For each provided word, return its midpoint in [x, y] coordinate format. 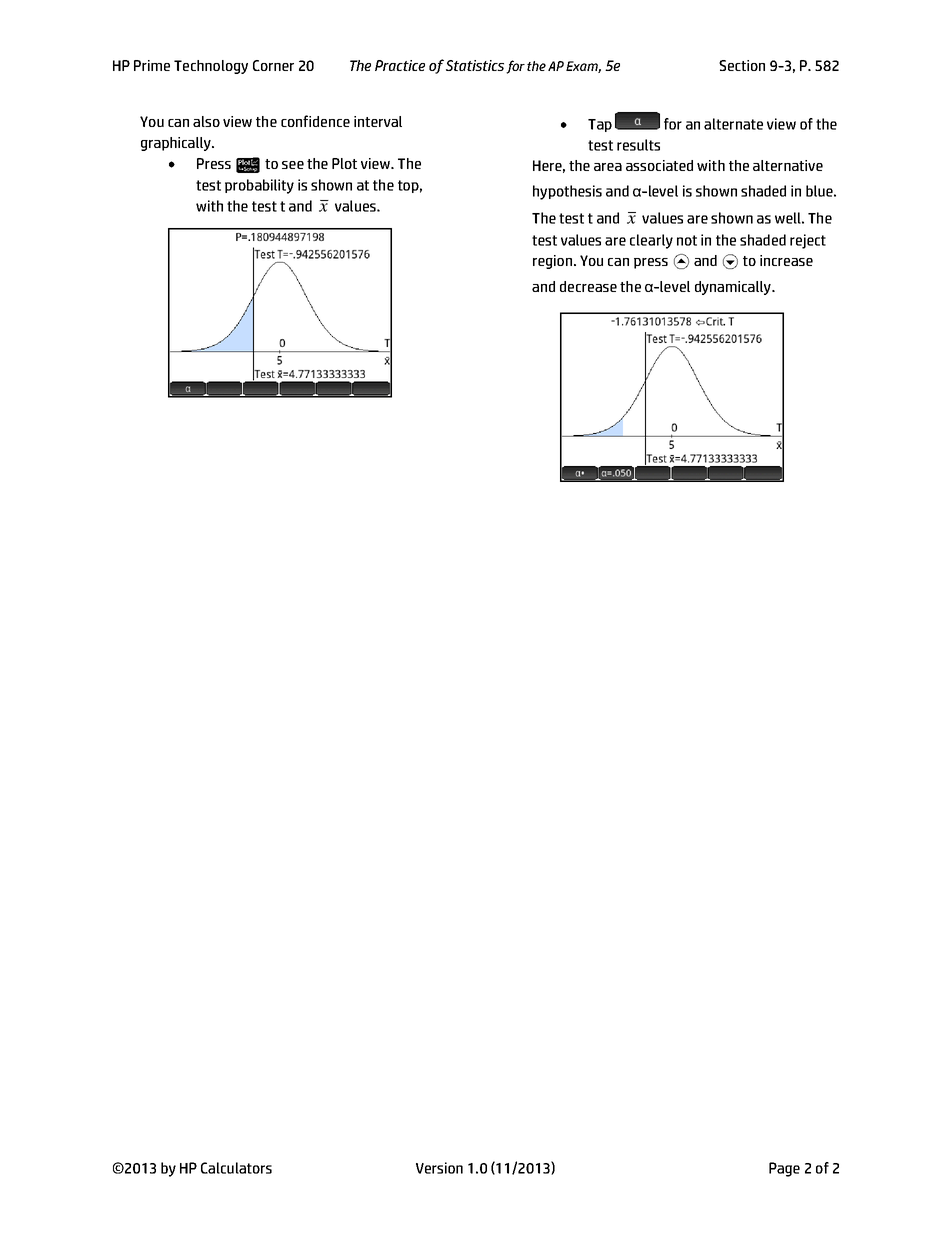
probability [259, 186]
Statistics [473, 65]
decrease [588, 286]
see [293, 165]
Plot [344, 163]
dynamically [734, 288]
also [206, 121]
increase [786, 260]
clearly [651, 241]
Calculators [236, 1168]
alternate [733, 124]
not [687, 240]
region [554, 262]
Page [784, 1169]
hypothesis [567, 192]
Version [439, 1168]
